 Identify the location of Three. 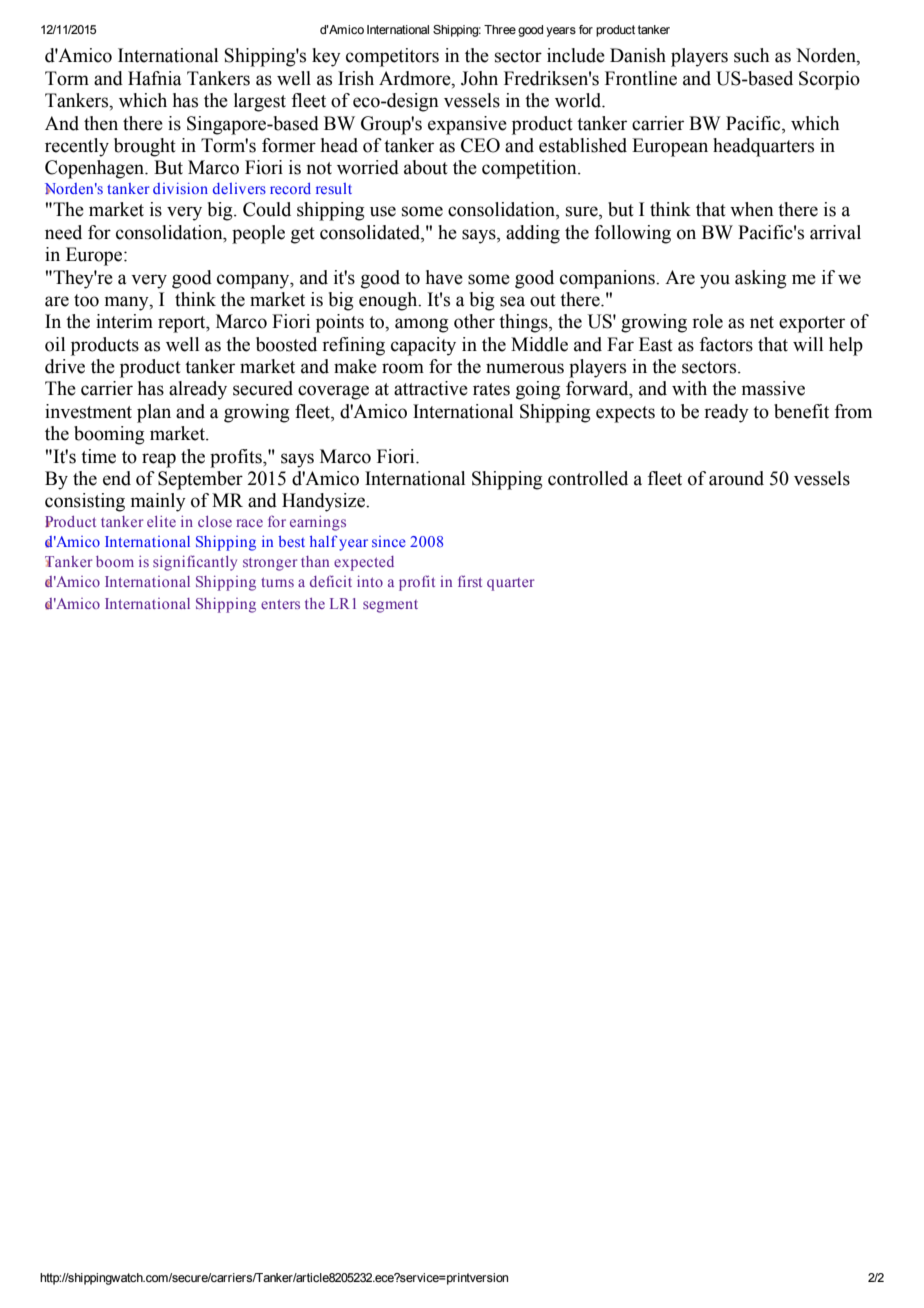
(500, 29).
